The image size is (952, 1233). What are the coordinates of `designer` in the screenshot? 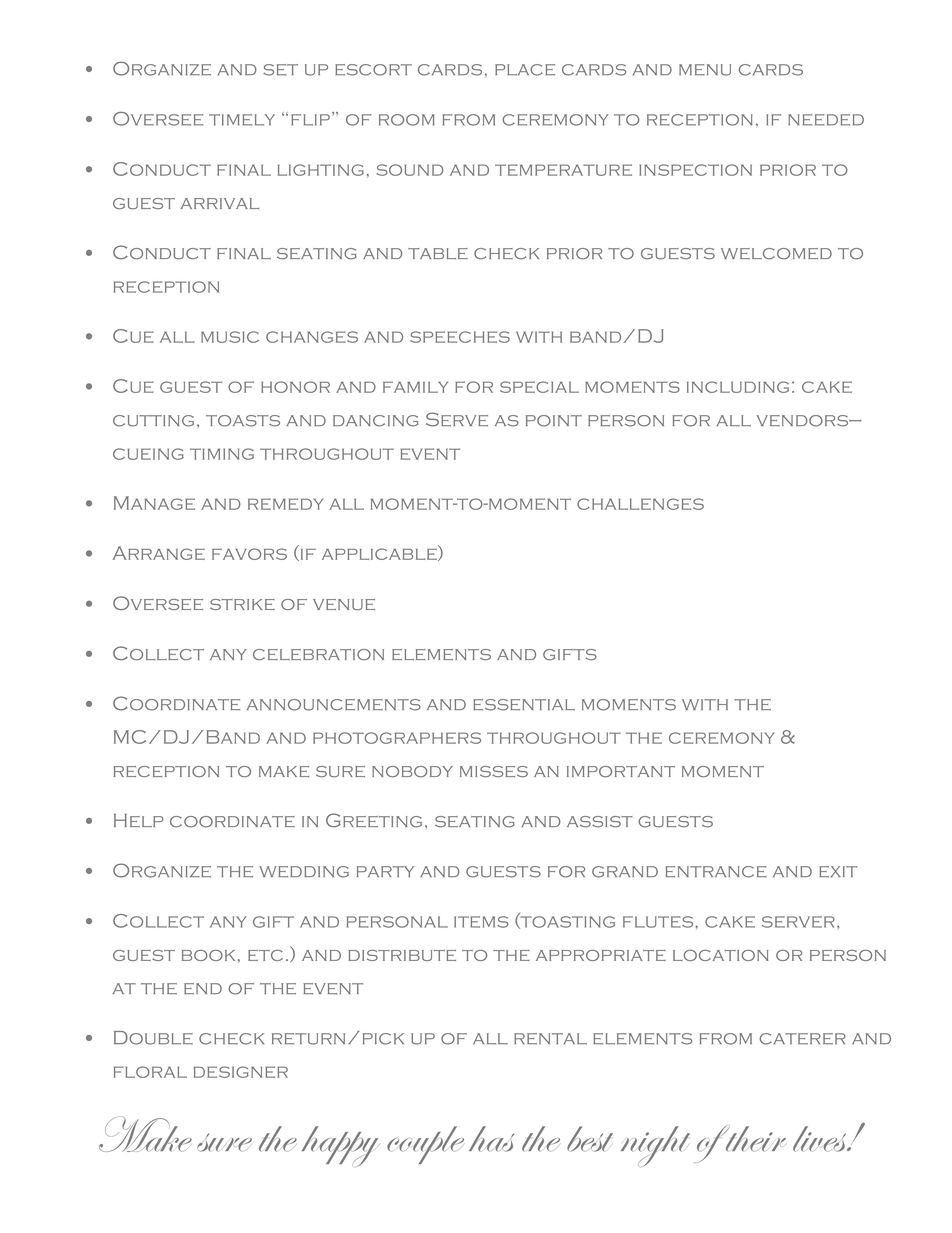 It's located at (241, 1072).
